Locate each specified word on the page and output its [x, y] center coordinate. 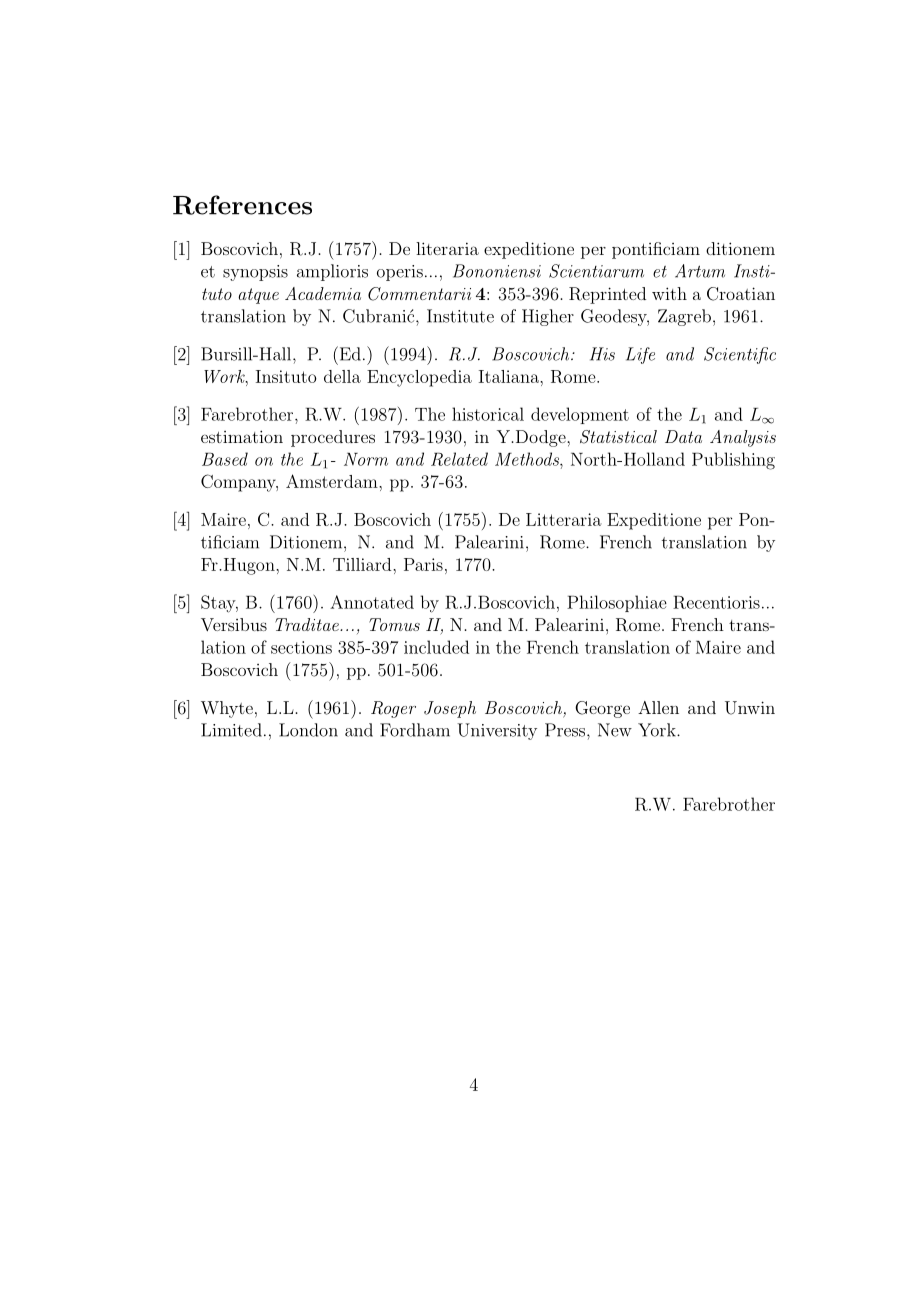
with [669, 293]
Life [640, 355]
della [342, 376]
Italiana [510, 376]
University [497, 731]
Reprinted [607, 295]
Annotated [372, 602]
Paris [423, 564]
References [242, 205]
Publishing [733, 461]
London [308, 730]
